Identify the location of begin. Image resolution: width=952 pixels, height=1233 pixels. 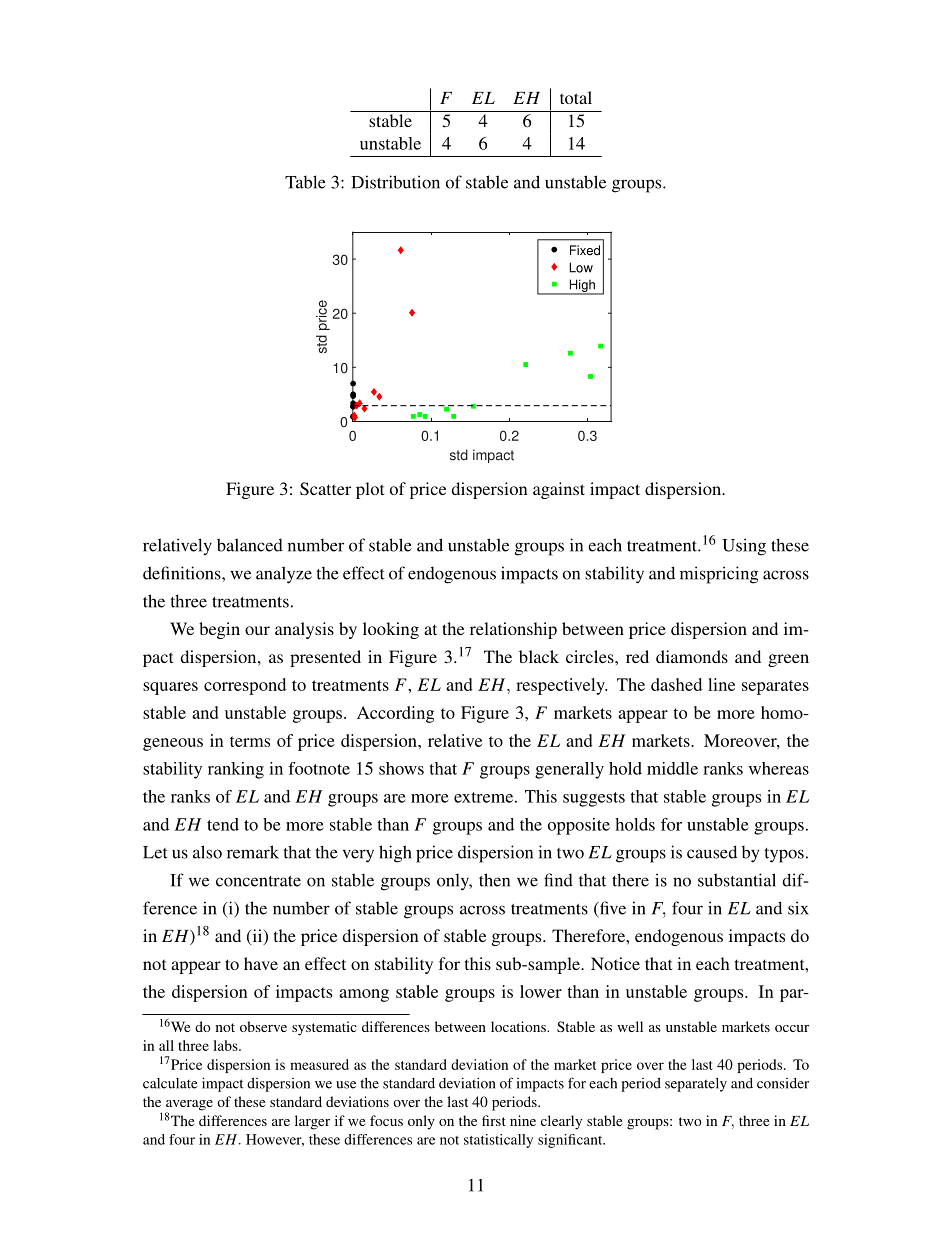
(219, 630).
